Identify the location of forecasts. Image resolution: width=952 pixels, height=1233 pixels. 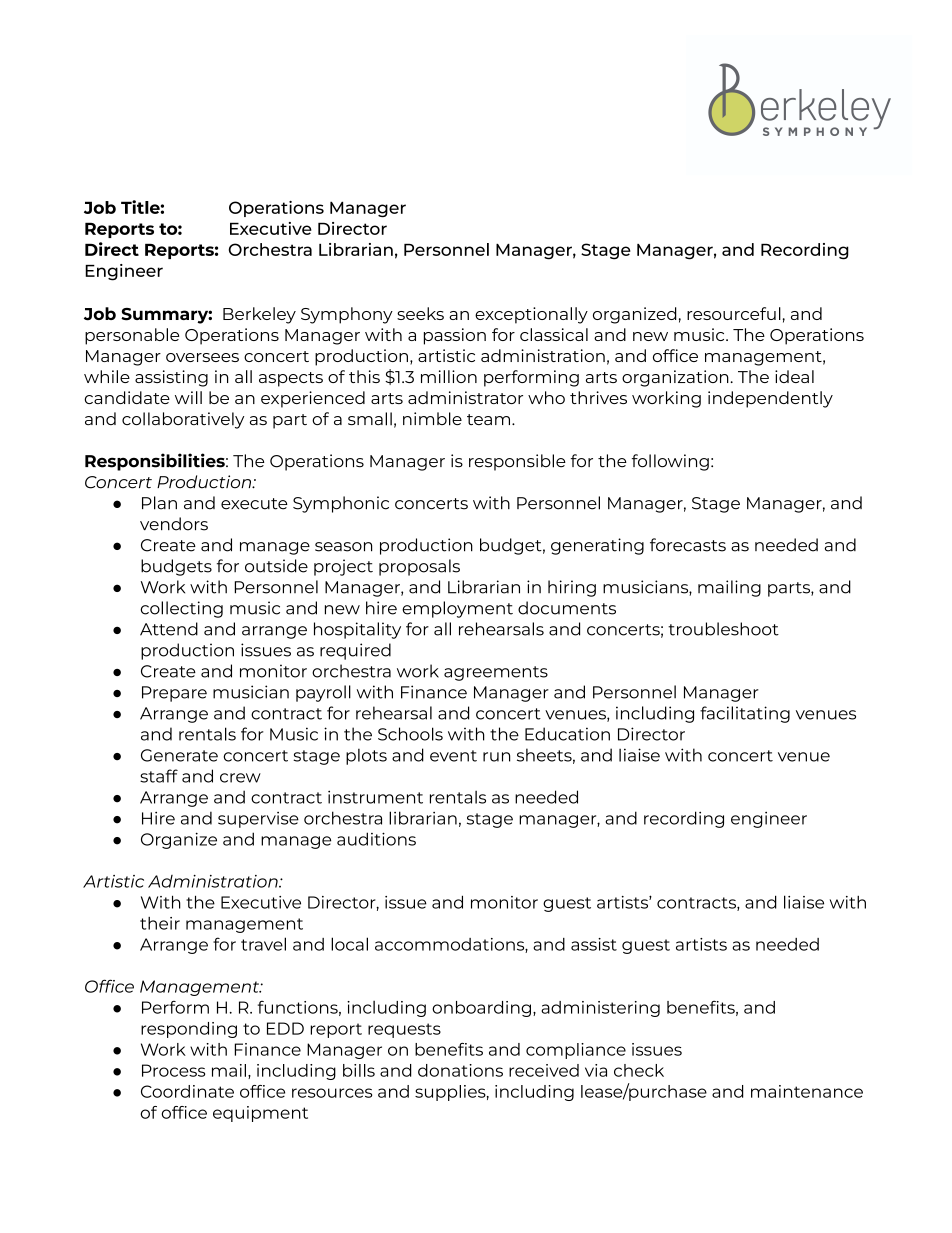
(688, 545).
